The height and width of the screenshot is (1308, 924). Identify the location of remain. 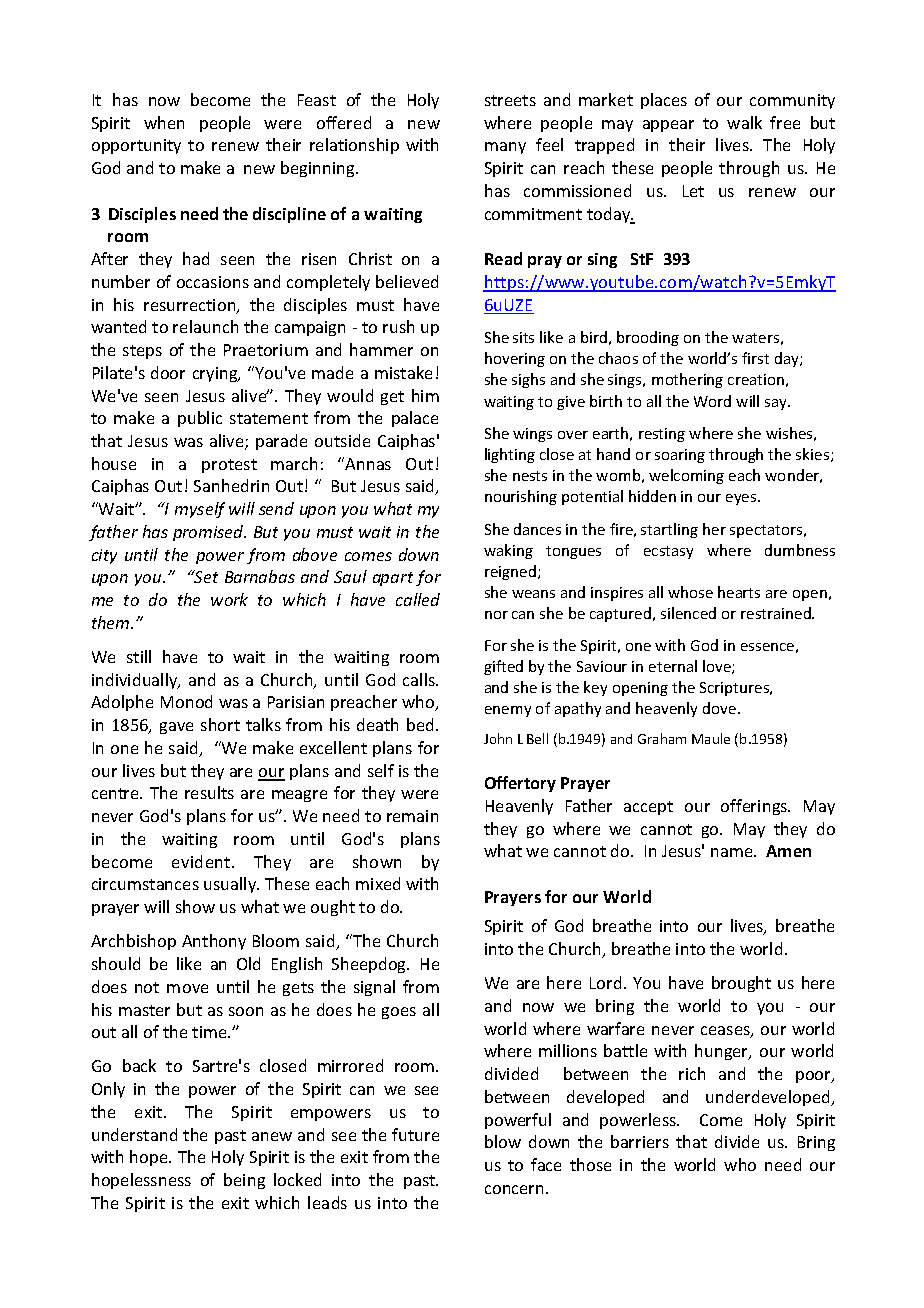
(412, 816).
